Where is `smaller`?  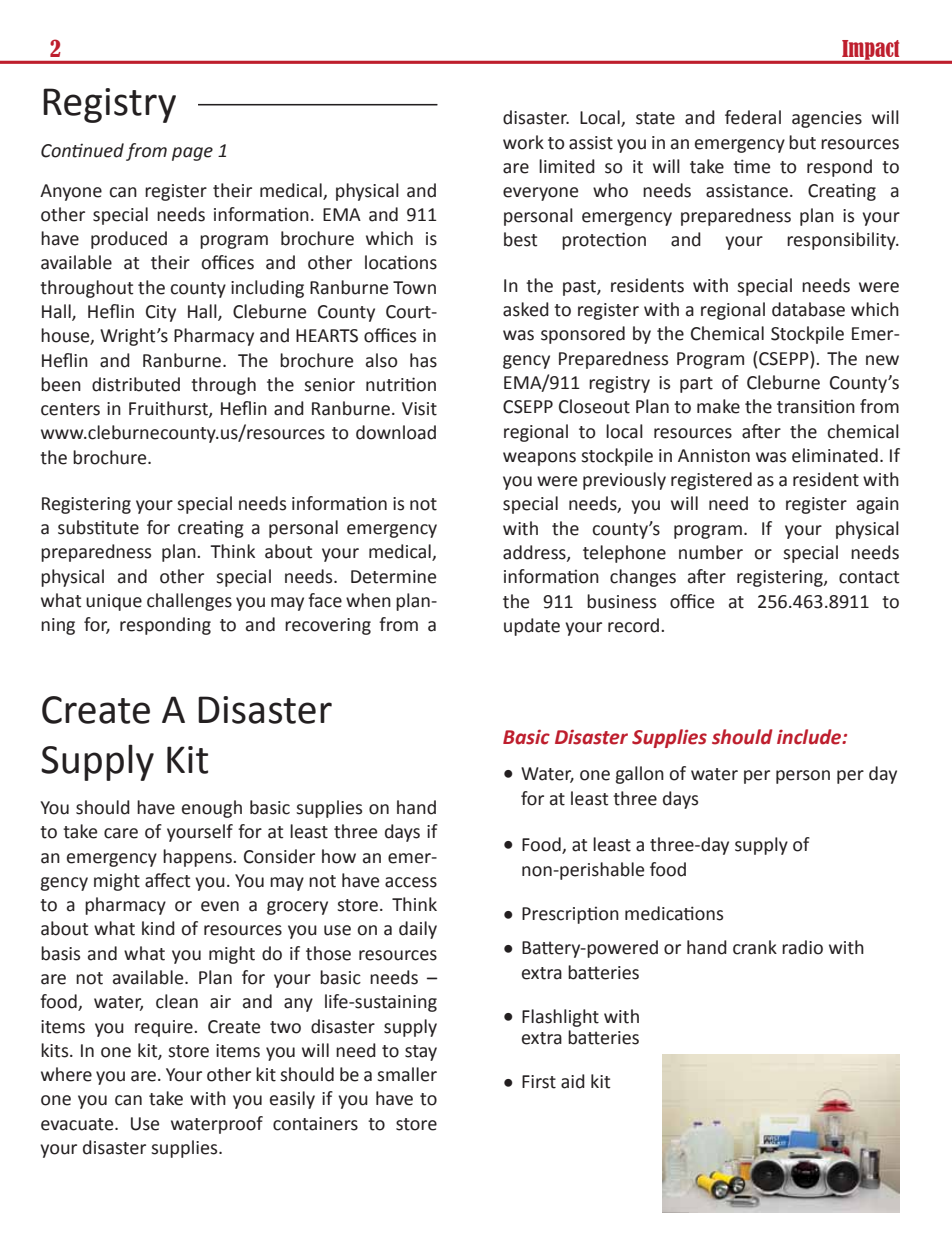
smaller is located at coordinates (407, 1074).
